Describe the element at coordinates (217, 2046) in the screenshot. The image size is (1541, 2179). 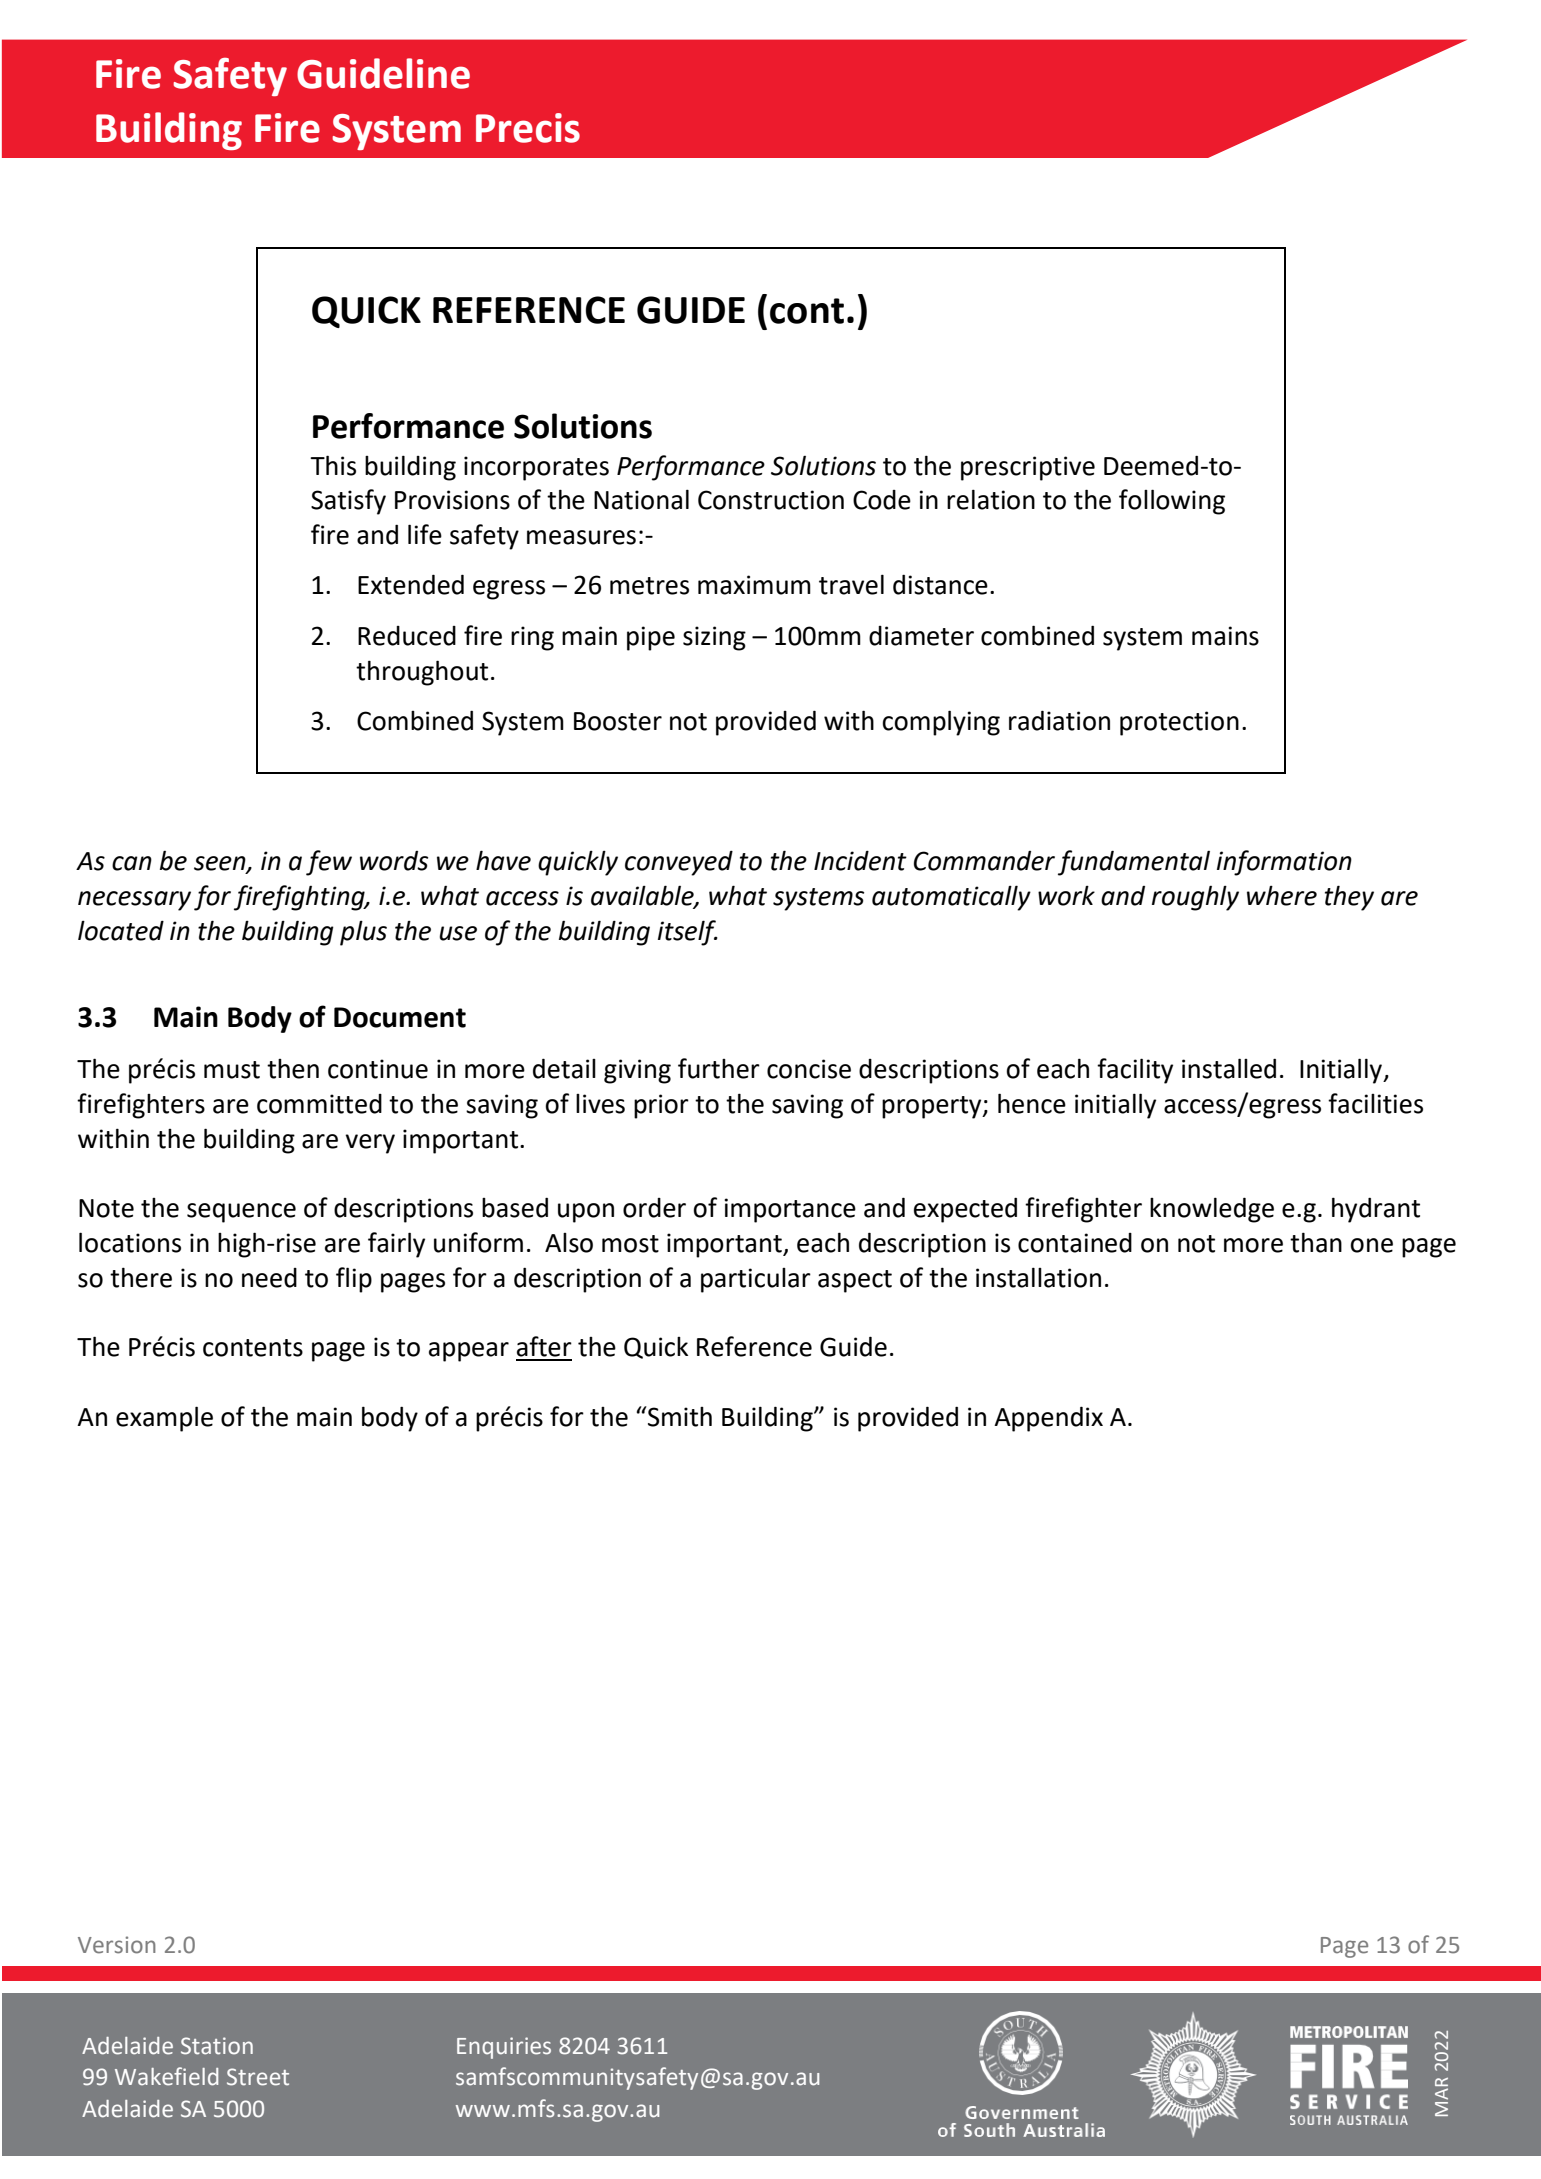
I see `Station` at that location.
